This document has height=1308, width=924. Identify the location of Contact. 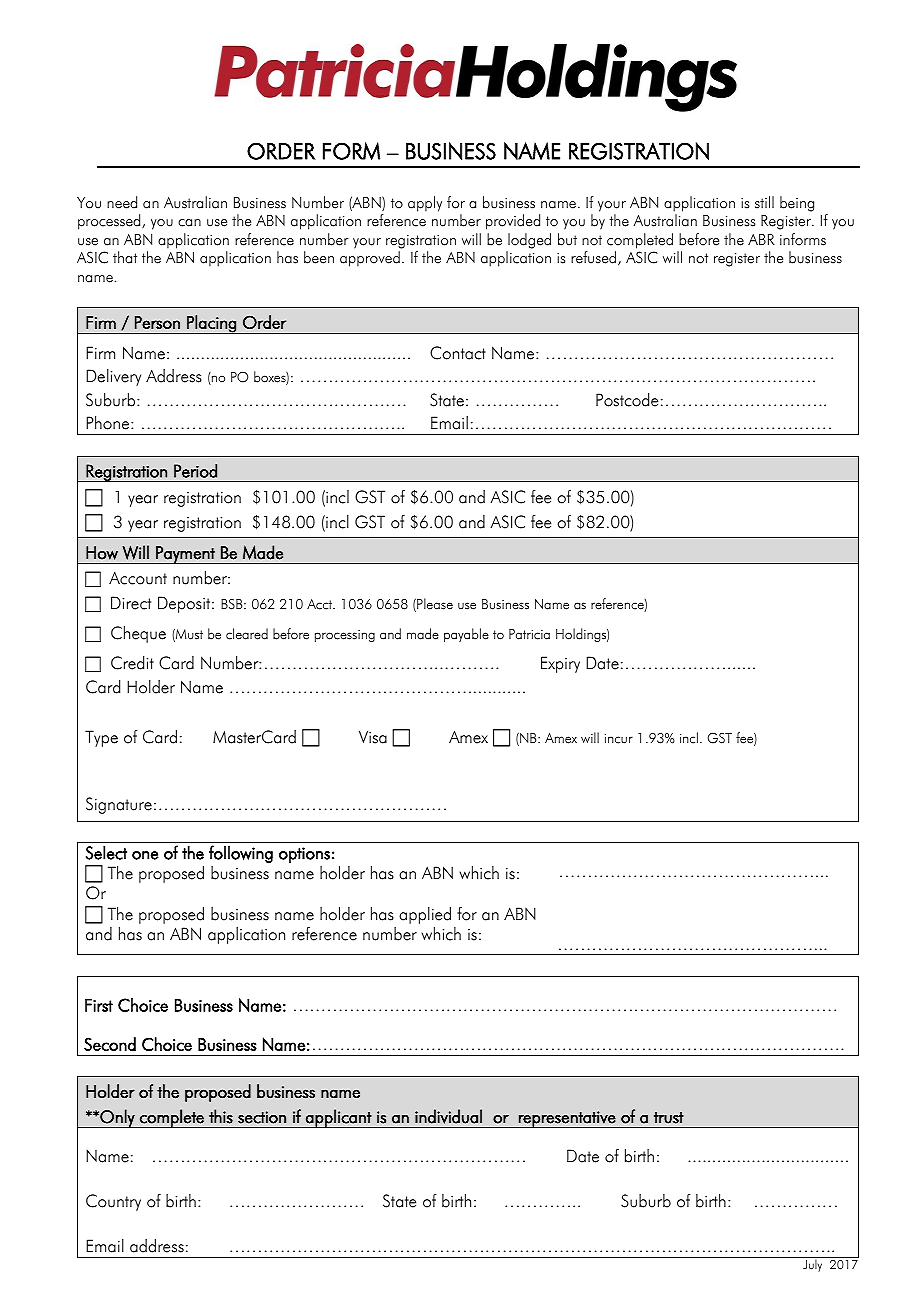
(458, 353).
